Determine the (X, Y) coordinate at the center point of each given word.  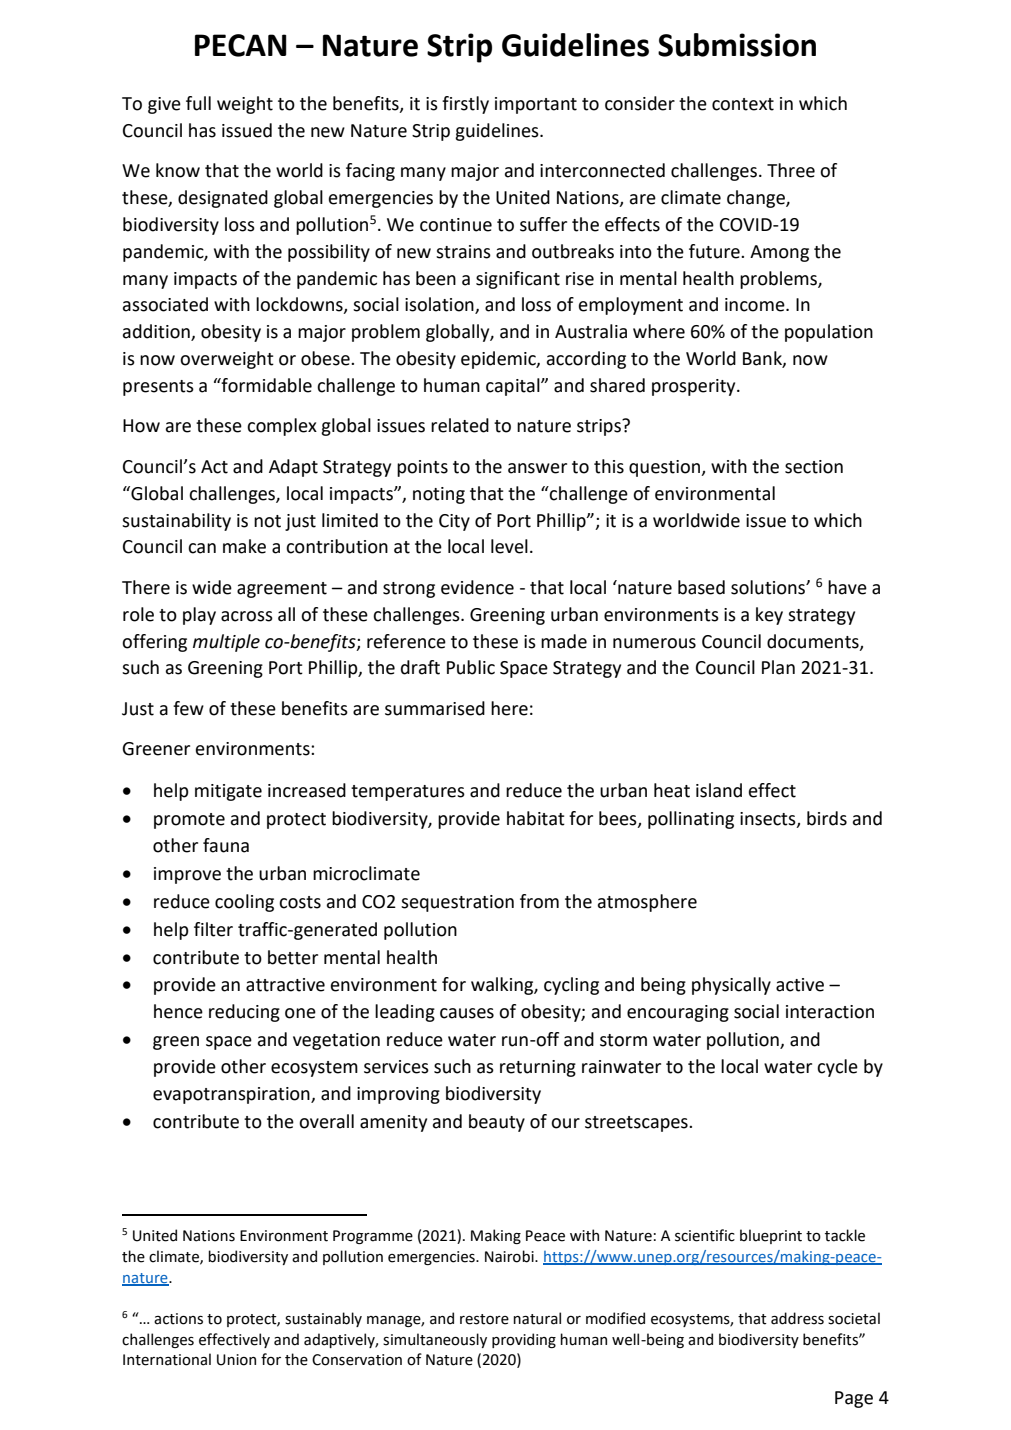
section (814, 467)
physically (731, 986)
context (743, 104)
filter (213, 929)
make (244, 546)
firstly (465, 105)
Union (236, 1360)
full (198, 103)
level (509, 546)
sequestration (457, 903)
